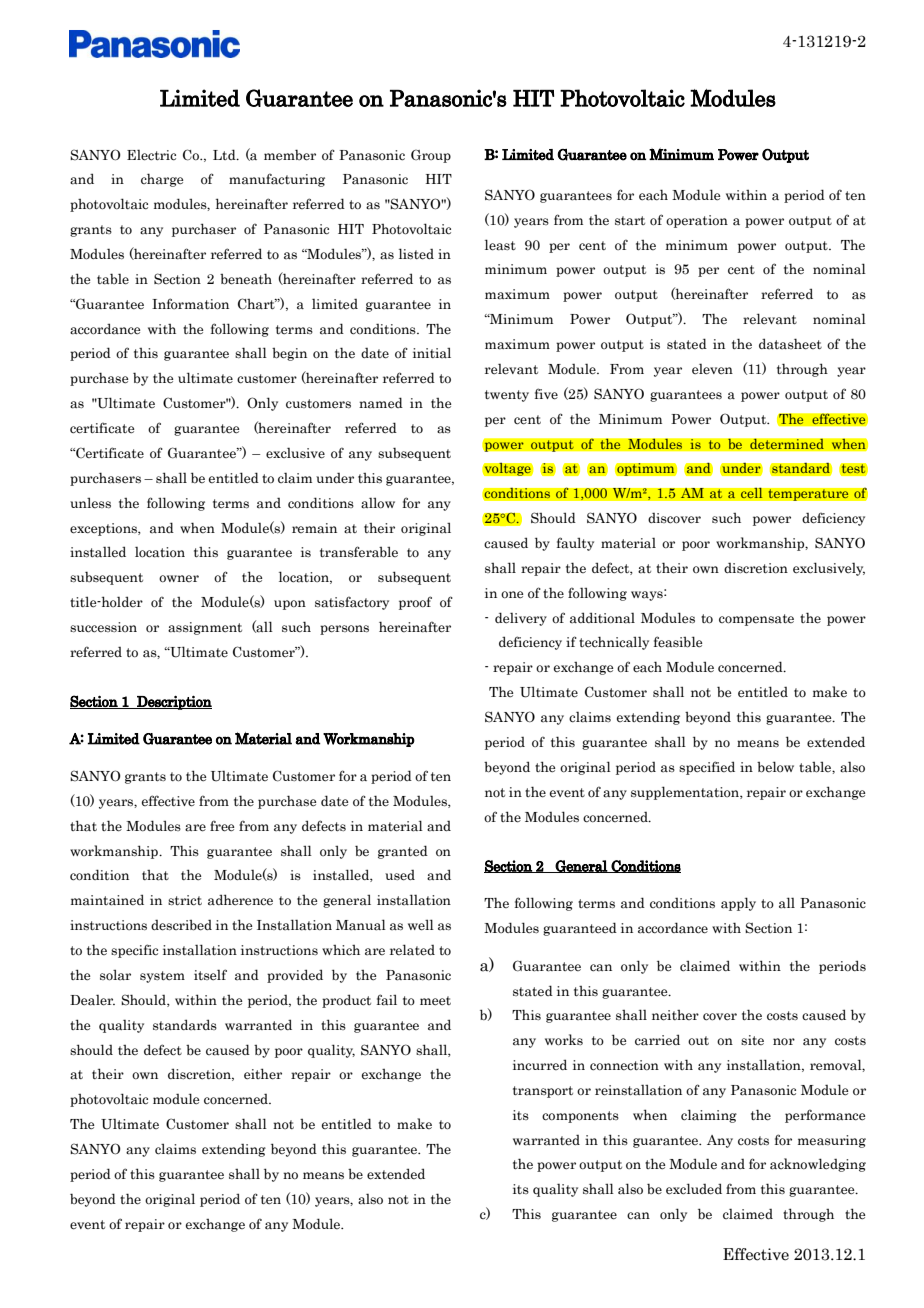 The width and height of the screenshot is (924, 1308). What do you see at coordinates (92, 1000) in the screenshot?
I see `Dealer` at bounding box center [92, 1000].
